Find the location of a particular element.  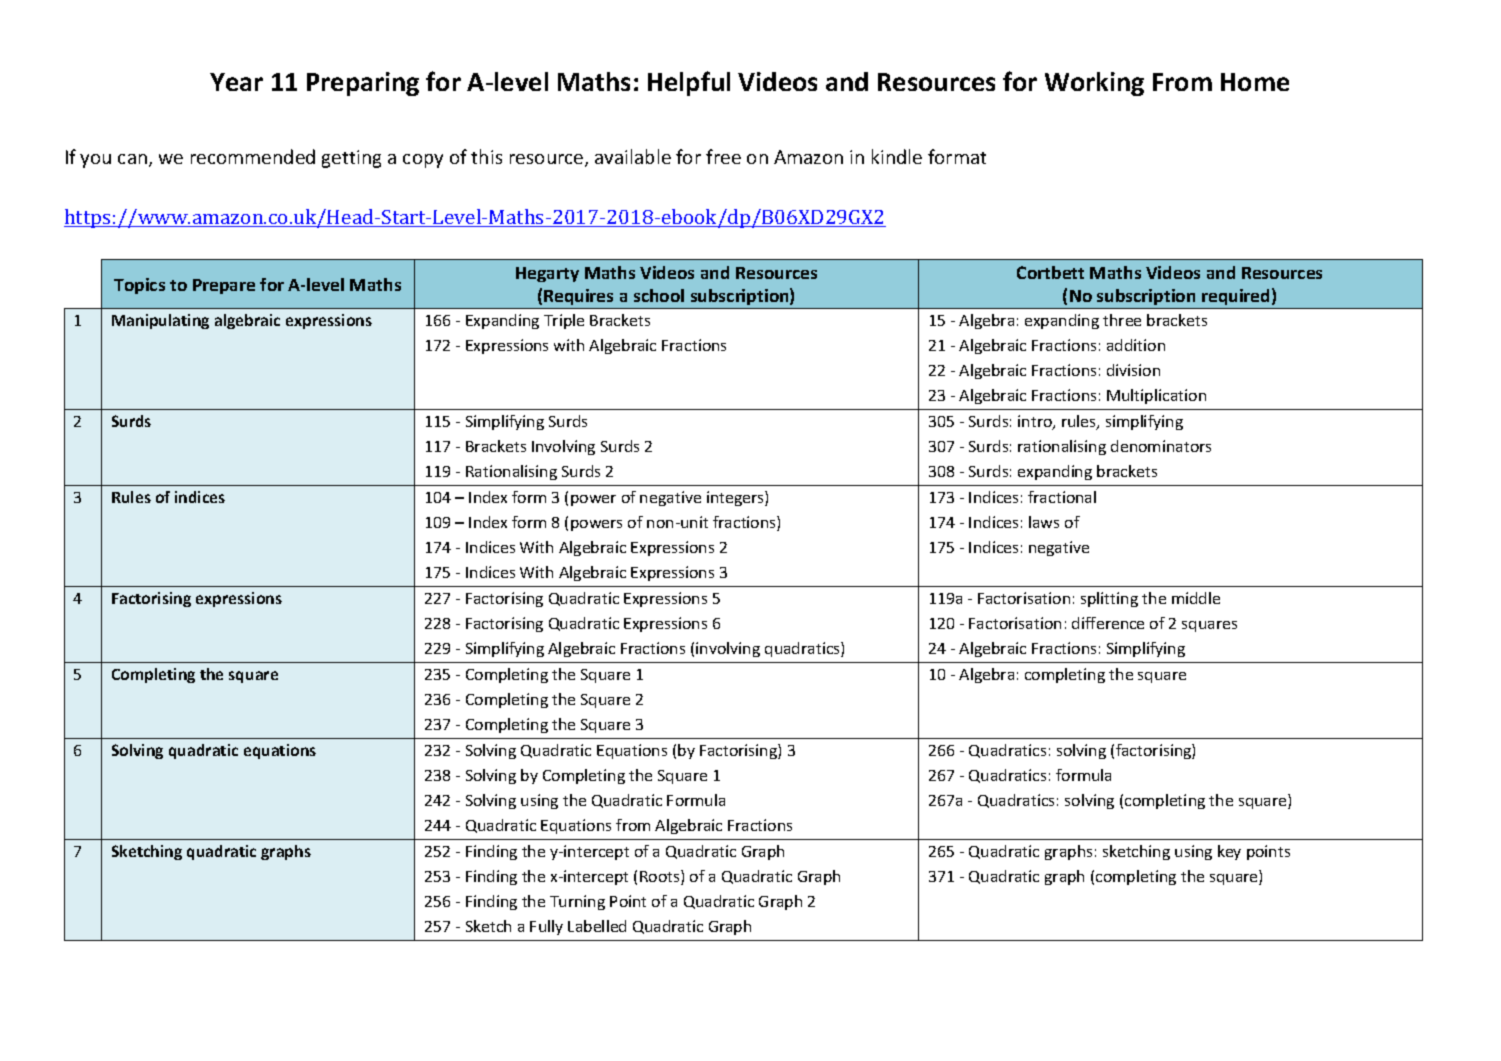

splitting is located at coordinates (1109, 599).
